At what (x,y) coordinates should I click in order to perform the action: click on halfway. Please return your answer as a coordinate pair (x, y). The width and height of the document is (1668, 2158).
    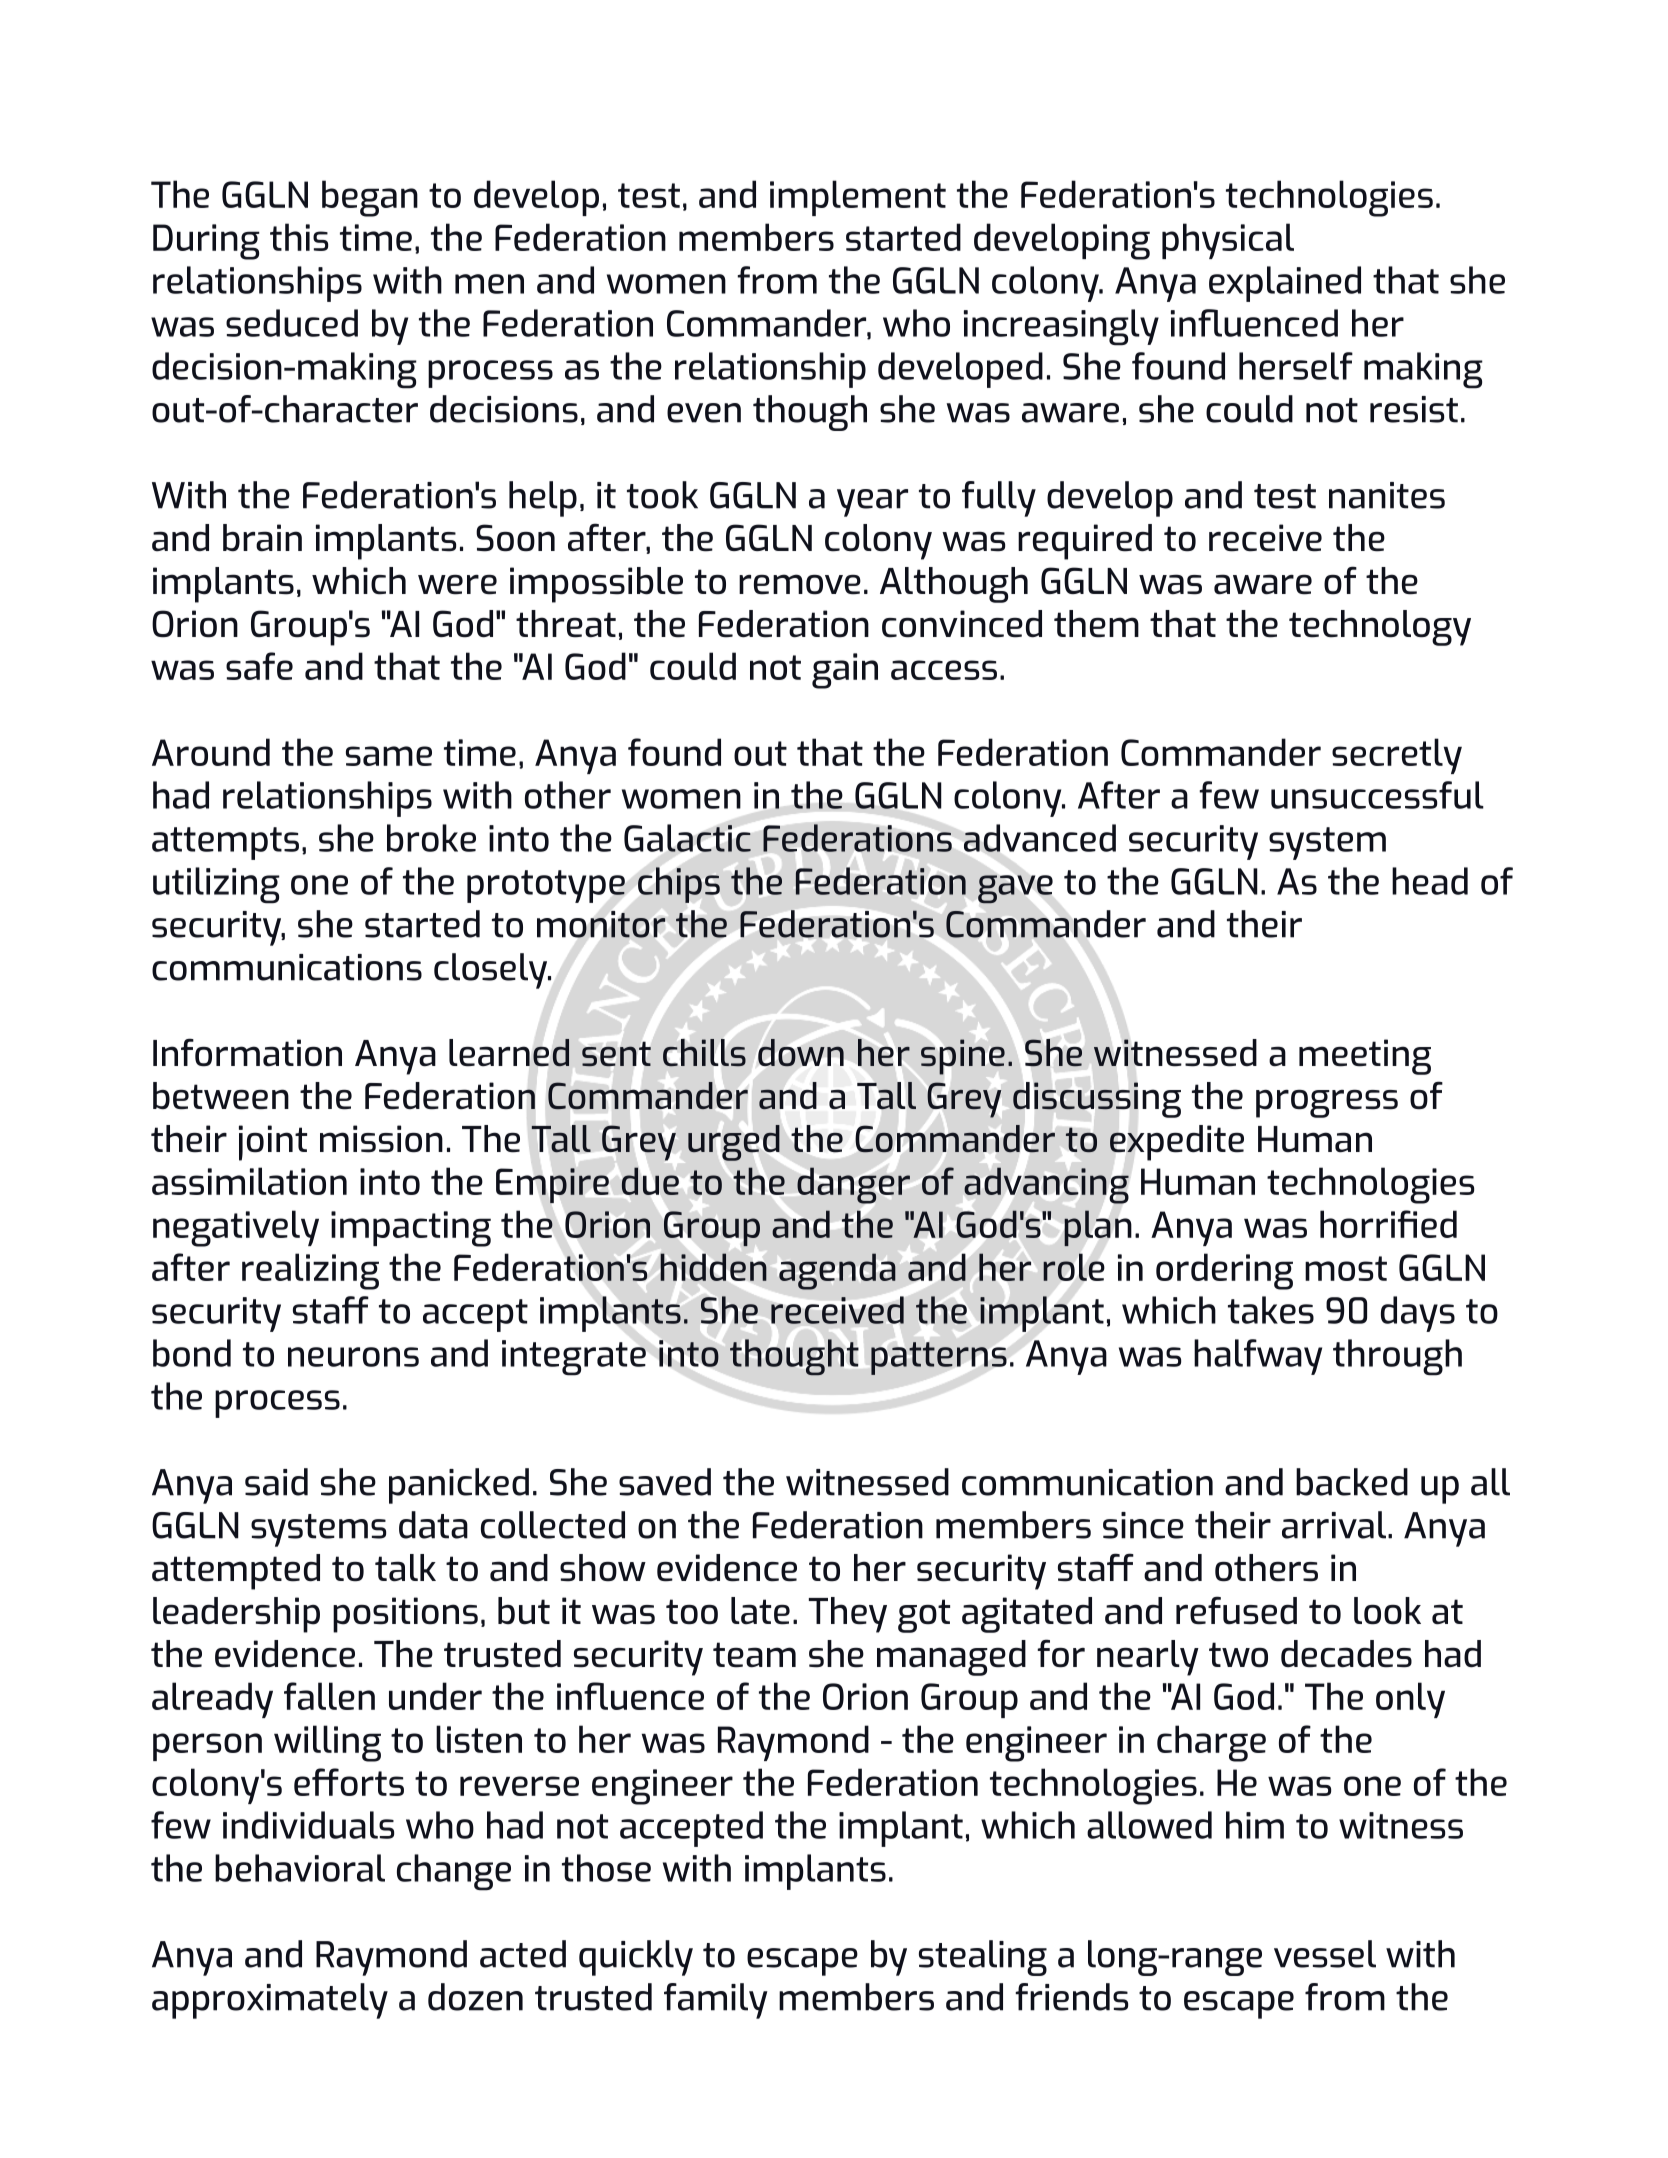
    Looking at the image, I should click on (1258, 1357).
